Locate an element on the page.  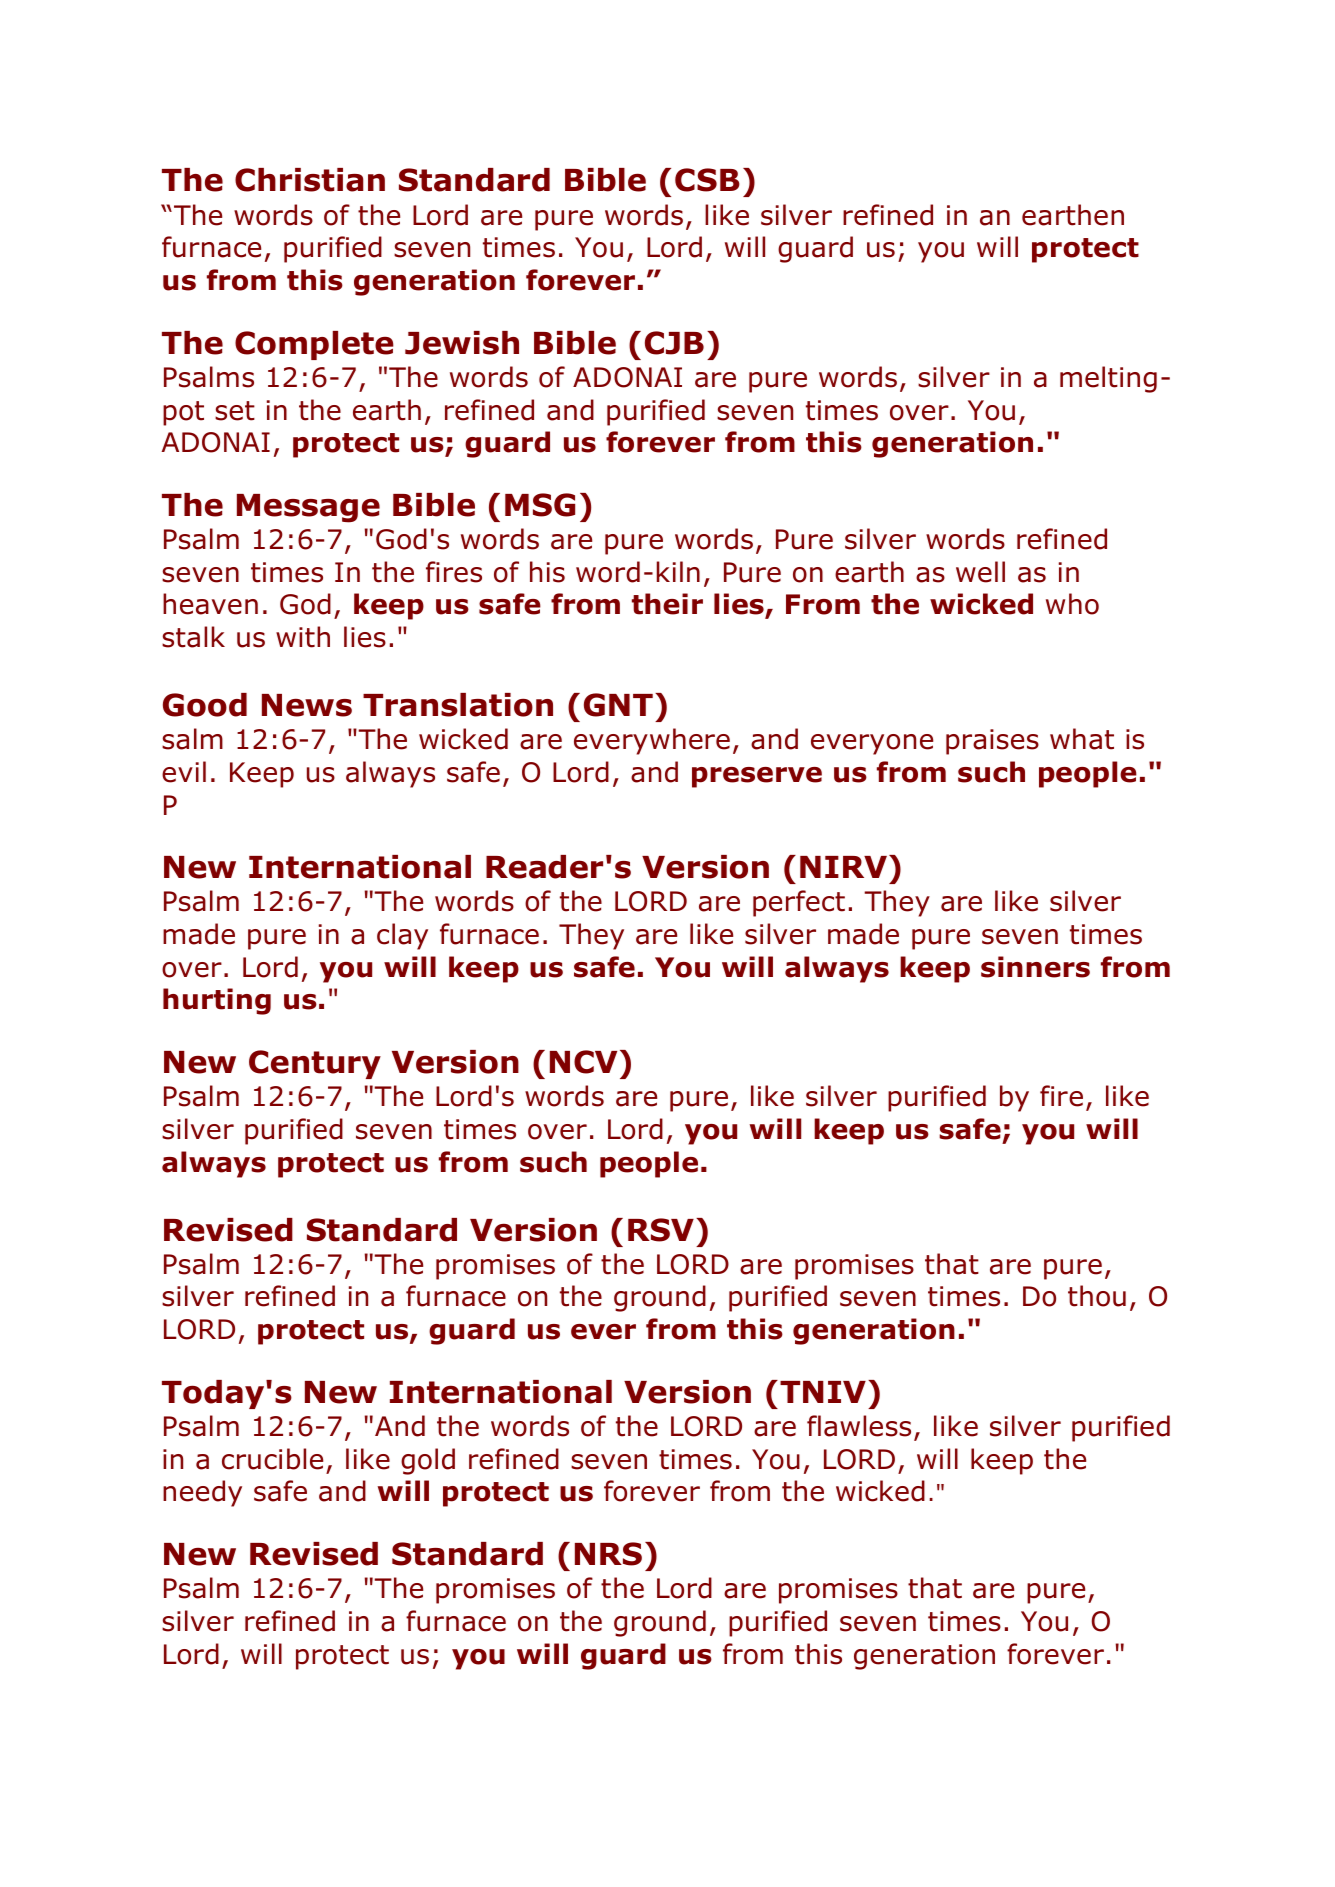
NCV is located at coordinates (583, 1062).
